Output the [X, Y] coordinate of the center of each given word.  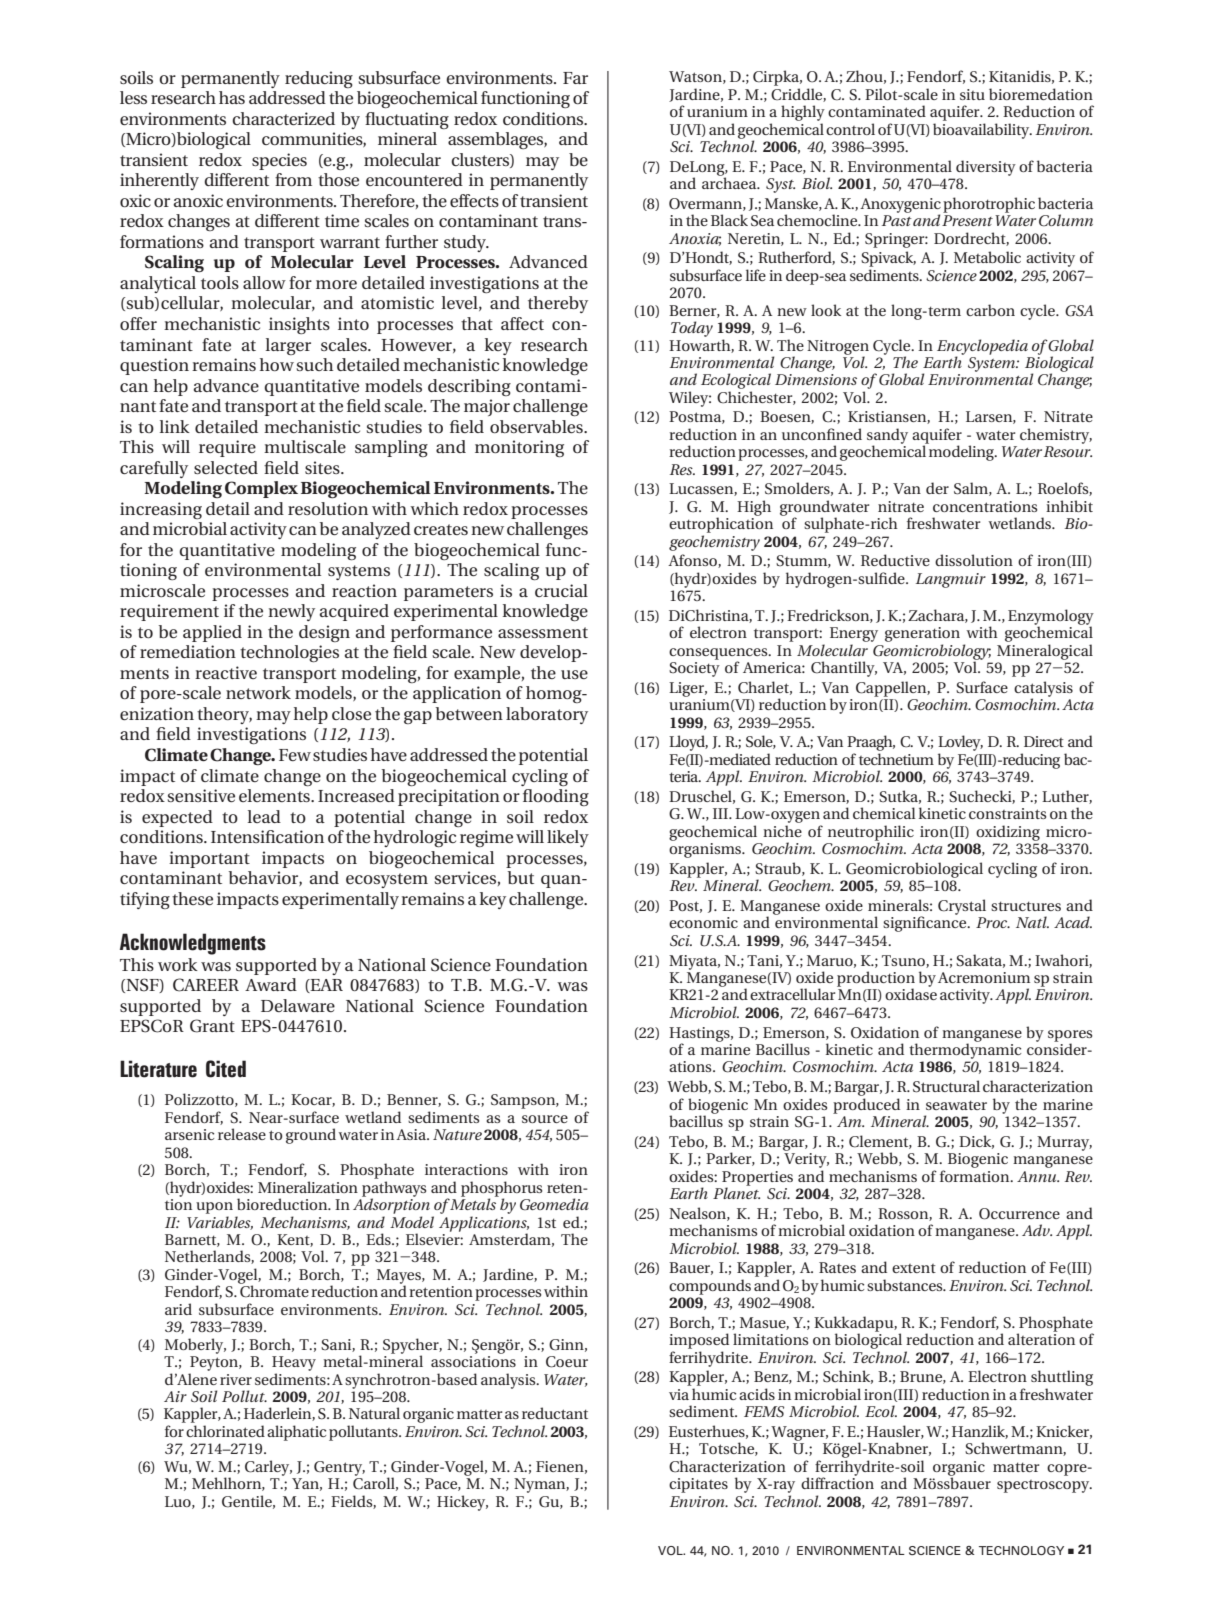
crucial [561, 590]
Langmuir [951, 580]
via [679, 1394]
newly [291, 612]
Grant [212, 1026]
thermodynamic [965, 1050]
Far [575, 78]
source [545, 1119]
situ [972, 94]
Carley [268, 1468]
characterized [283, 118]
